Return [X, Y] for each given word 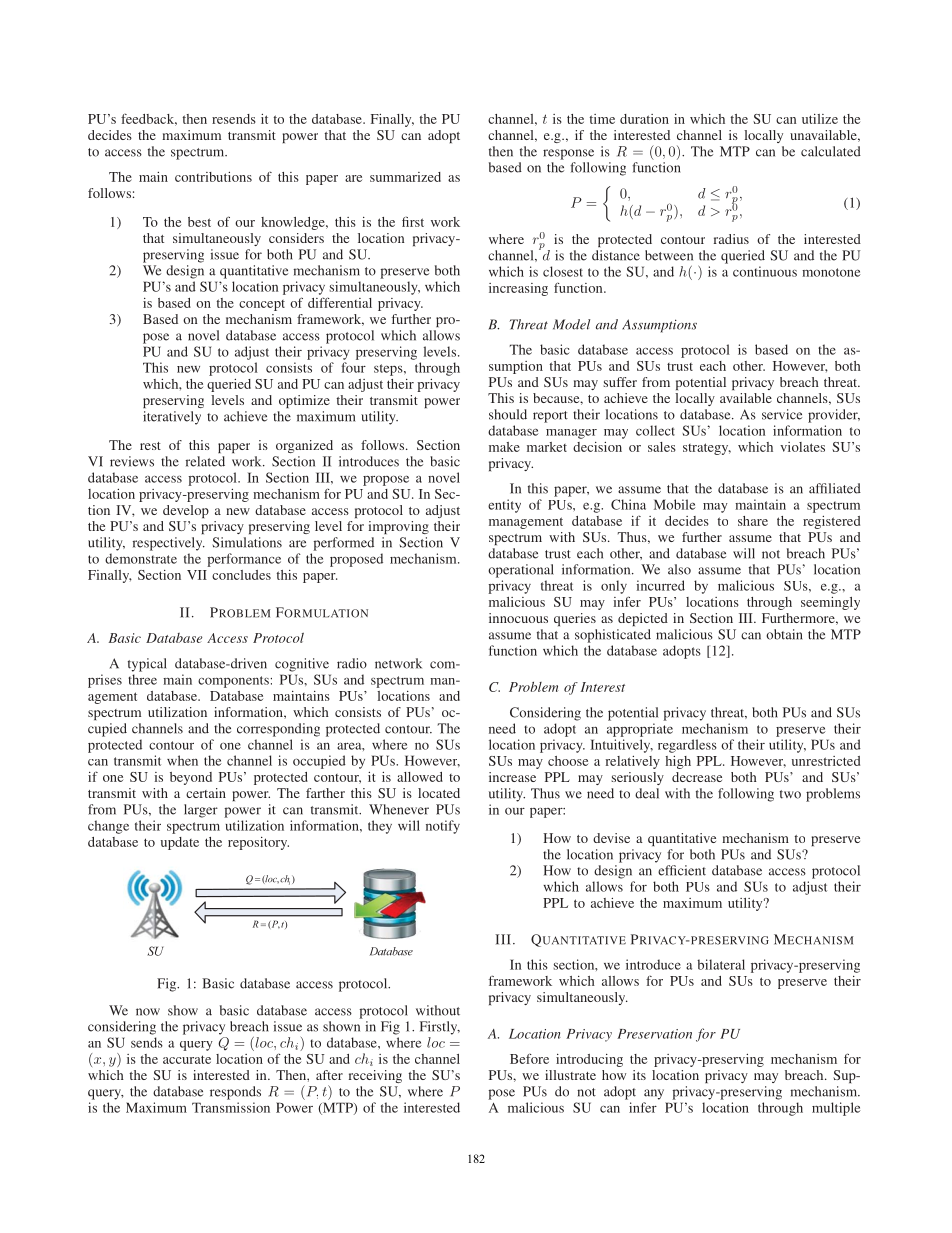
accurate [187, 1059]
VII [197, 575]
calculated [831, 151]
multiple [836, 1109]
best [199, 222]
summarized [405, 177]
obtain [784, 634]
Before [529, 1058]
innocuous [518, 618]
